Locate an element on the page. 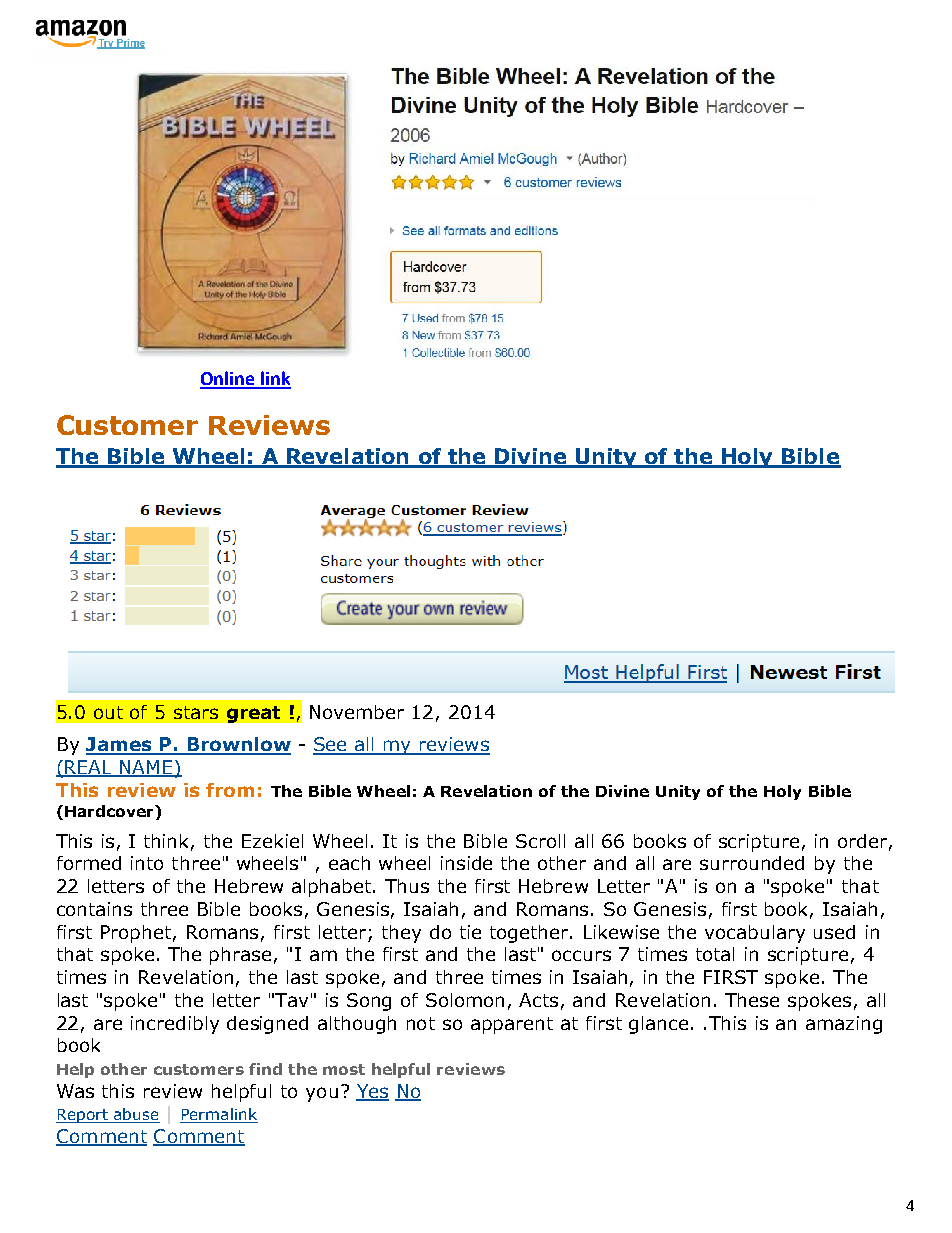 The height and width of the page is (1233, 952). November is located at coordinates (357, 712).
